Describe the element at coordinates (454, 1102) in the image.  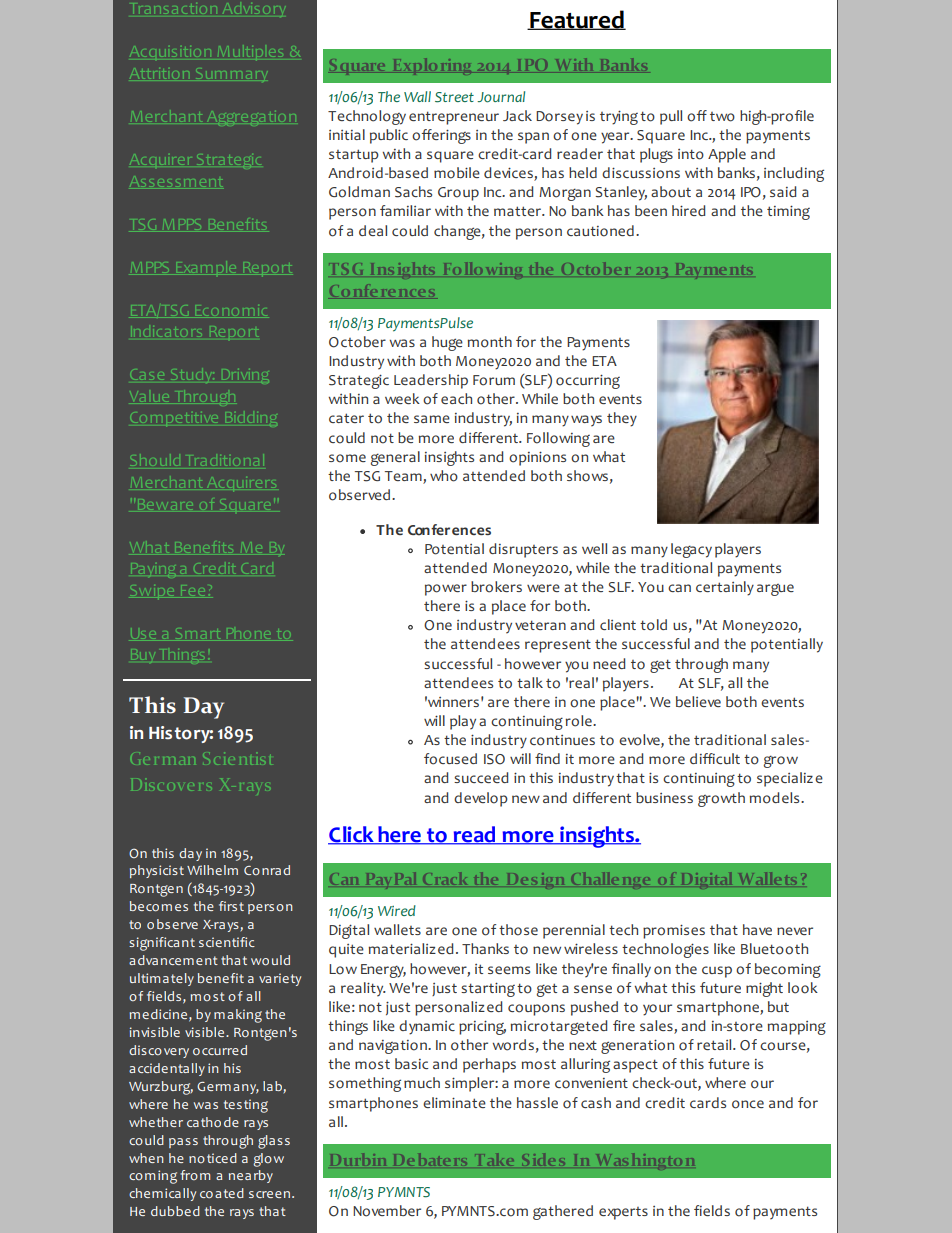
I see `eliminate` at that location.
